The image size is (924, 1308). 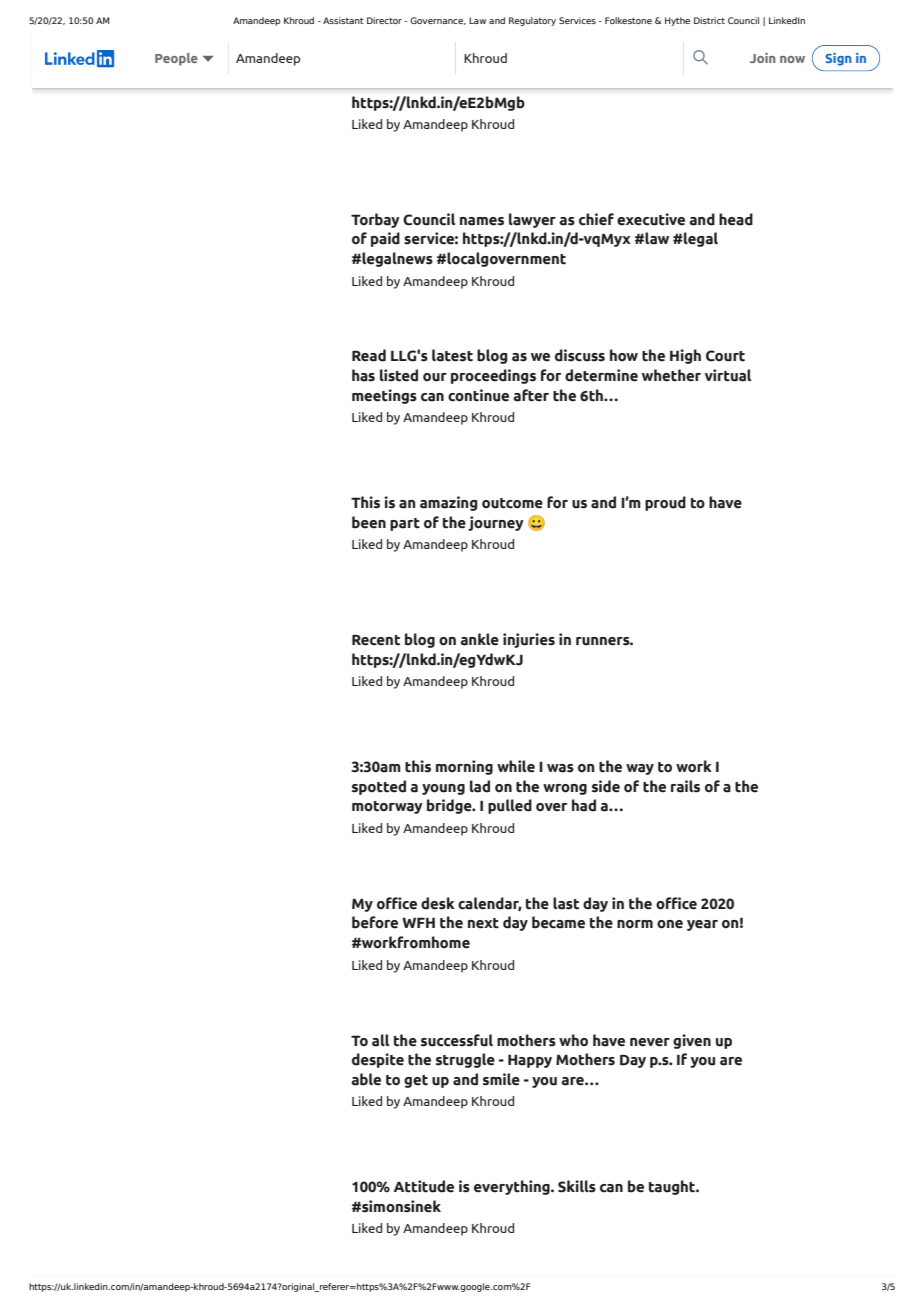 I want to click on Join, so click(x=762, y=58).
